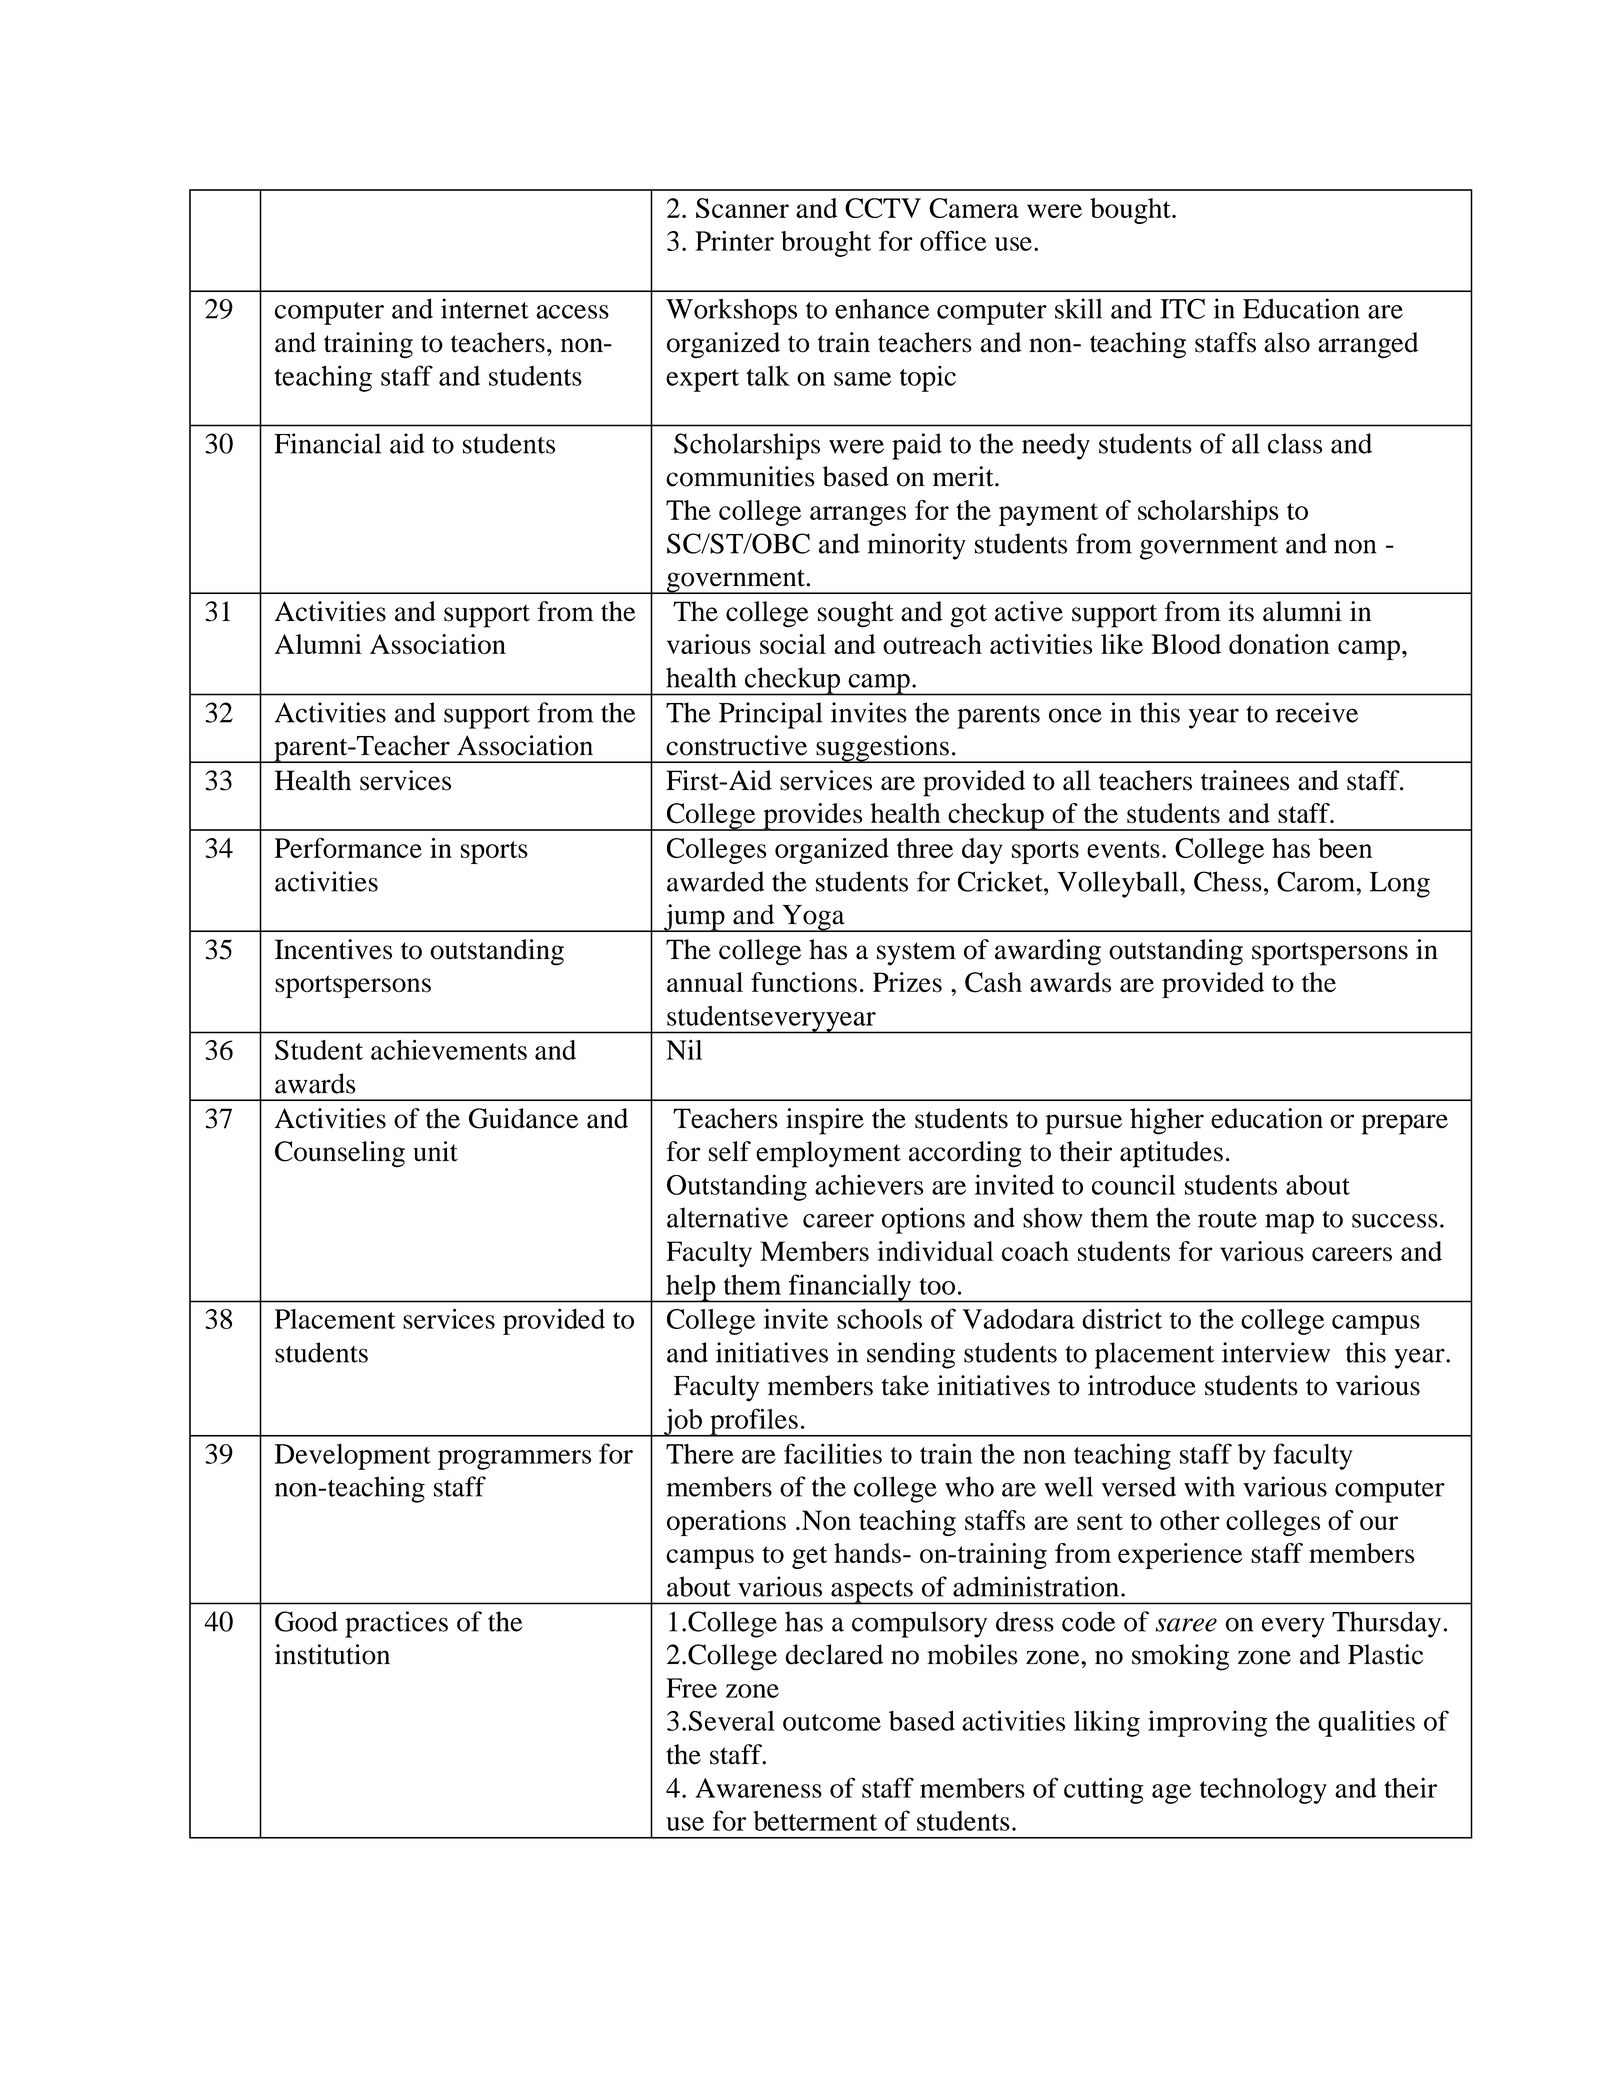  What do you see at coordinates (485, 308) in the document?
I see `internet` at bounding box center [485, 308].
